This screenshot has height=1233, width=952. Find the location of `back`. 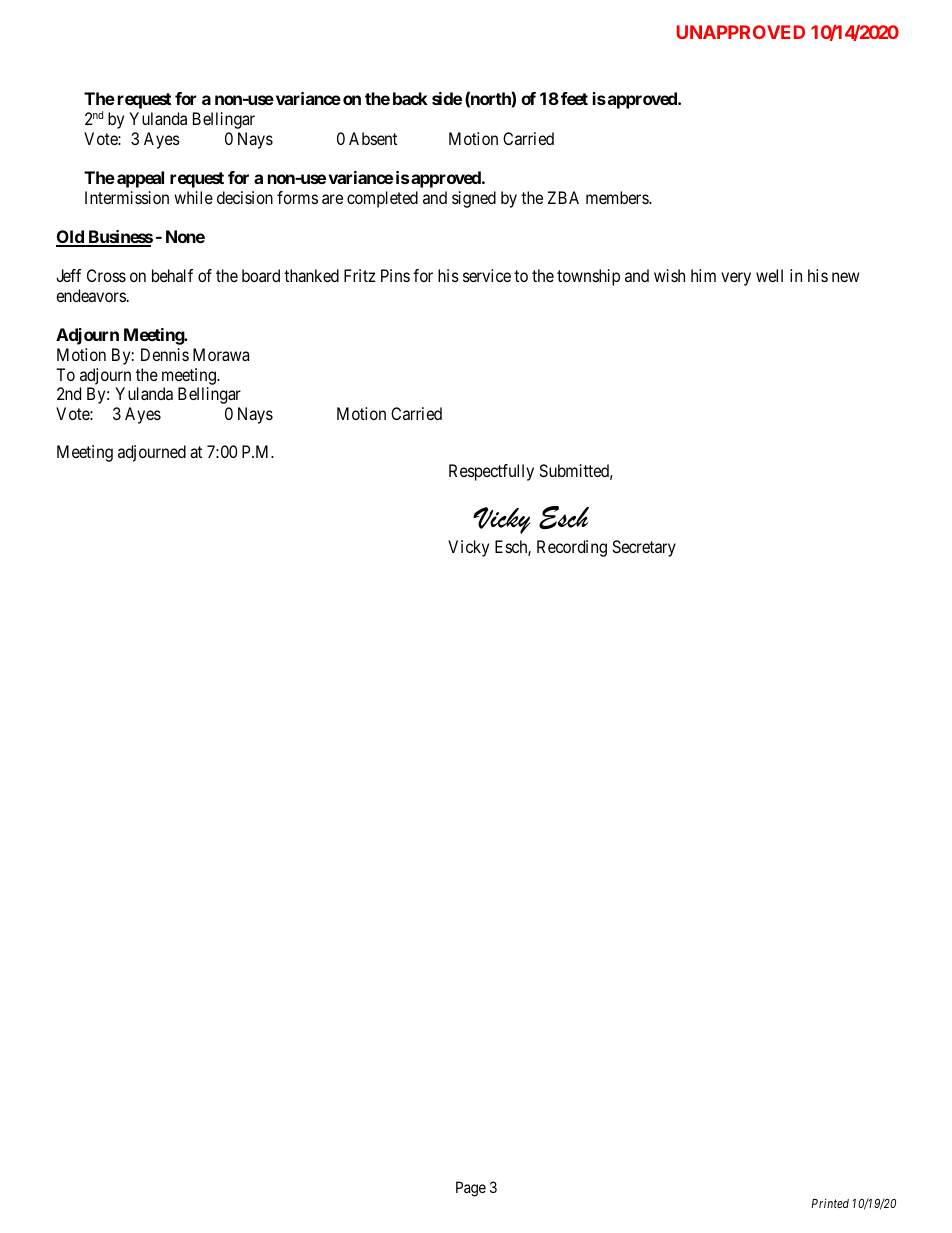

back is located at coordinates (410, 98).
